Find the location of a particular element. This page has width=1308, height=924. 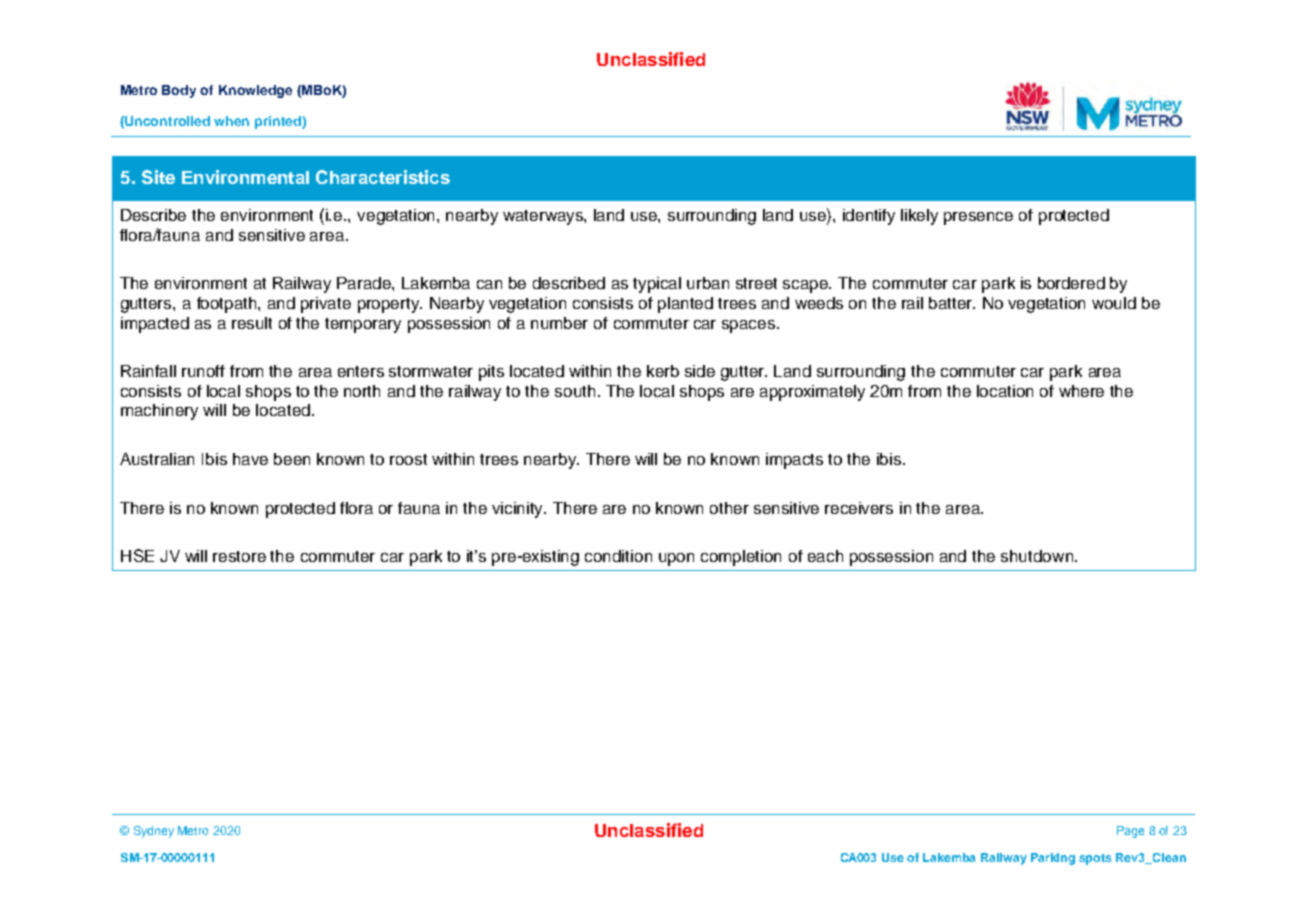

presence is located at coordinates (978, 218).
